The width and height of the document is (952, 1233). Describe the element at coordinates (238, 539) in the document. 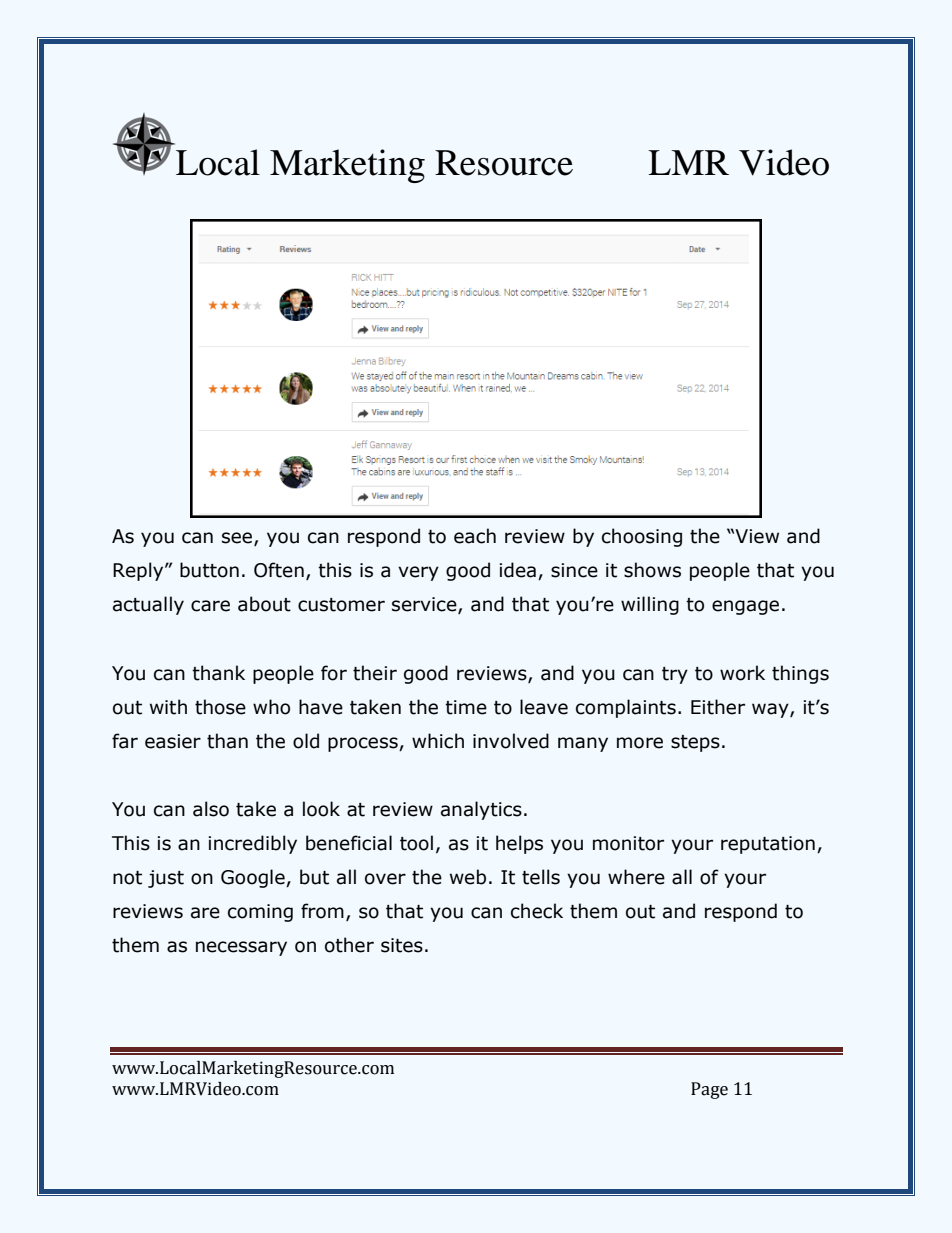

I see `see` at that location.
